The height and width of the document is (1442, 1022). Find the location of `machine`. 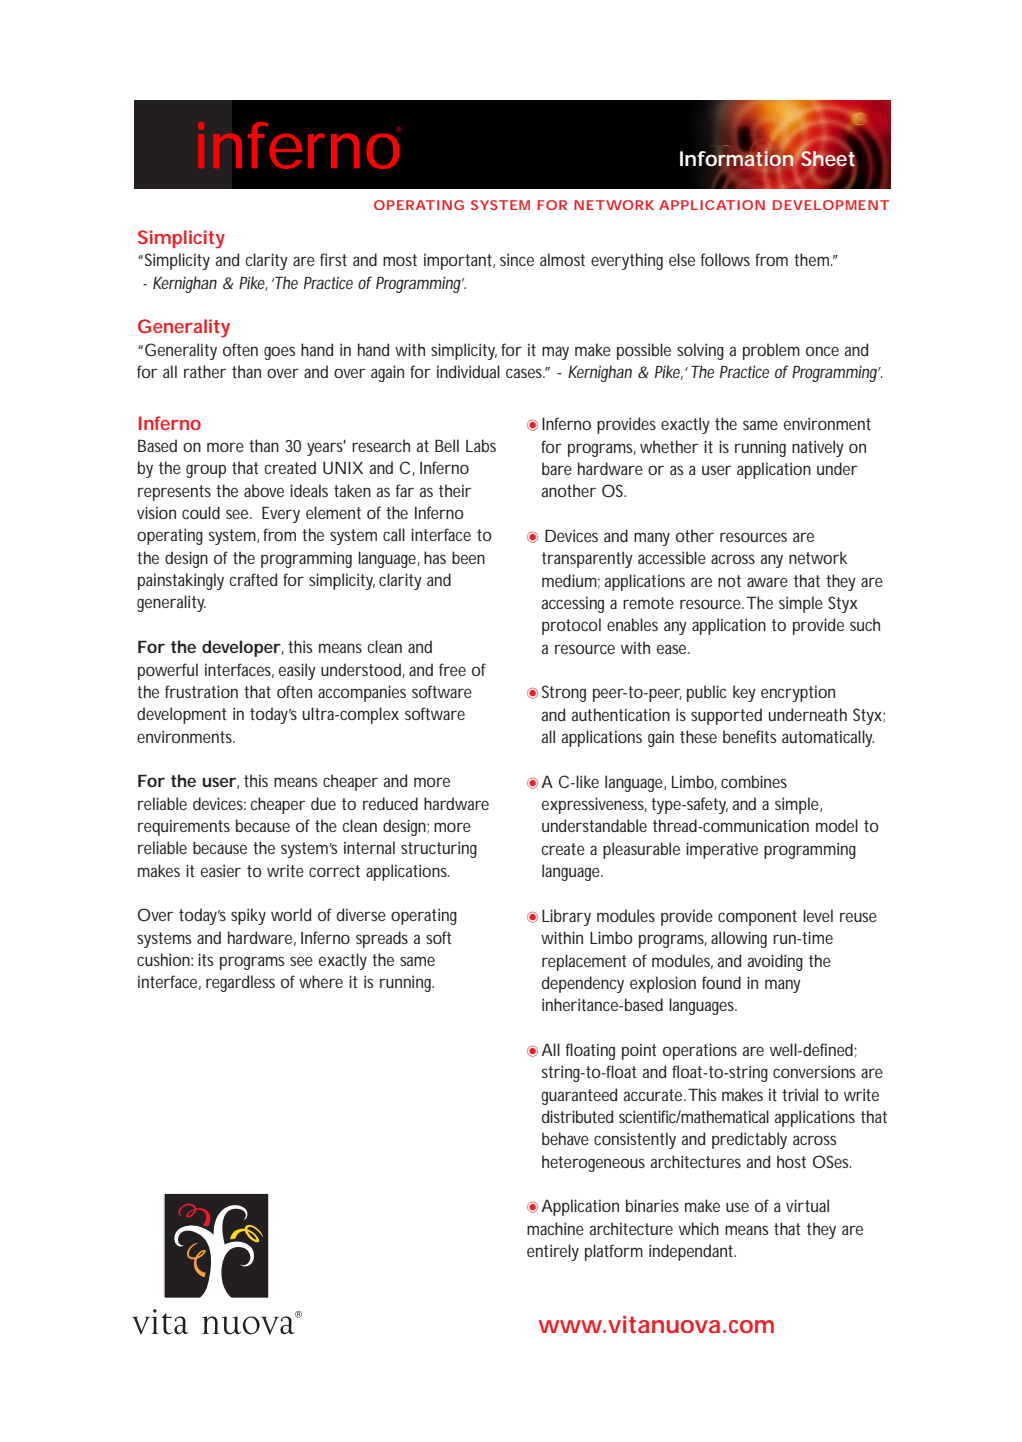

machine is located at coordinates (555, 1228).
